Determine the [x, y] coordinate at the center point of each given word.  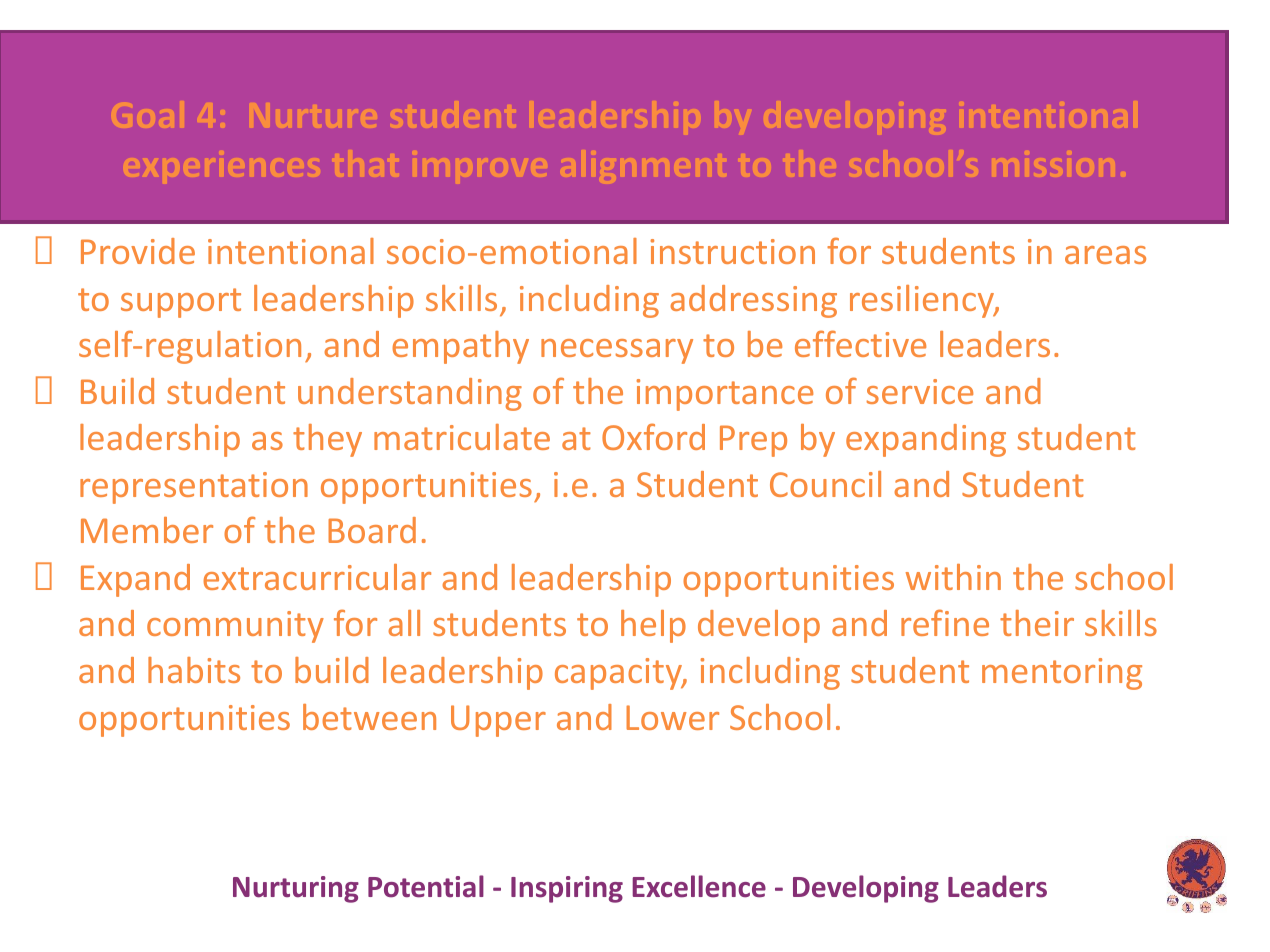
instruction [733, 251]
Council [825, 484]
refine [945, 622]
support [181, 303]
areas [1105, 255]
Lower [672, 717]
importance [725, 395]
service [920, 391]
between [369, 717]
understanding [410, 394]
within [953, 577]
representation [194, 488]
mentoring [1062, 674]
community [235, 627]
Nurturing [296, 889]
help [653, 626]
